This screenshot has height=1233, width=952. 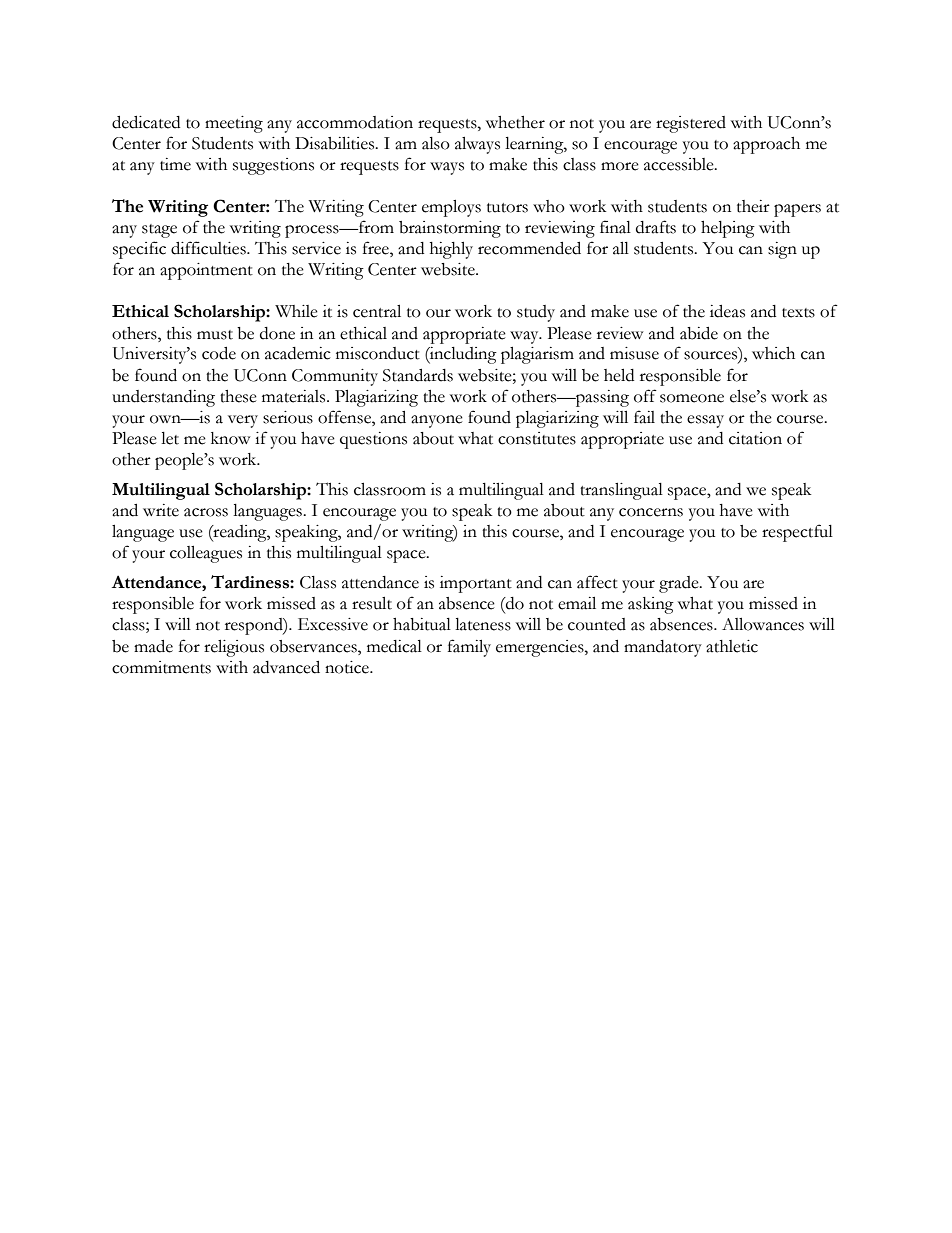 What do you see at coordinates (238, 396) in the screenshot?
I see `these` at bounding box center [238, 396].
